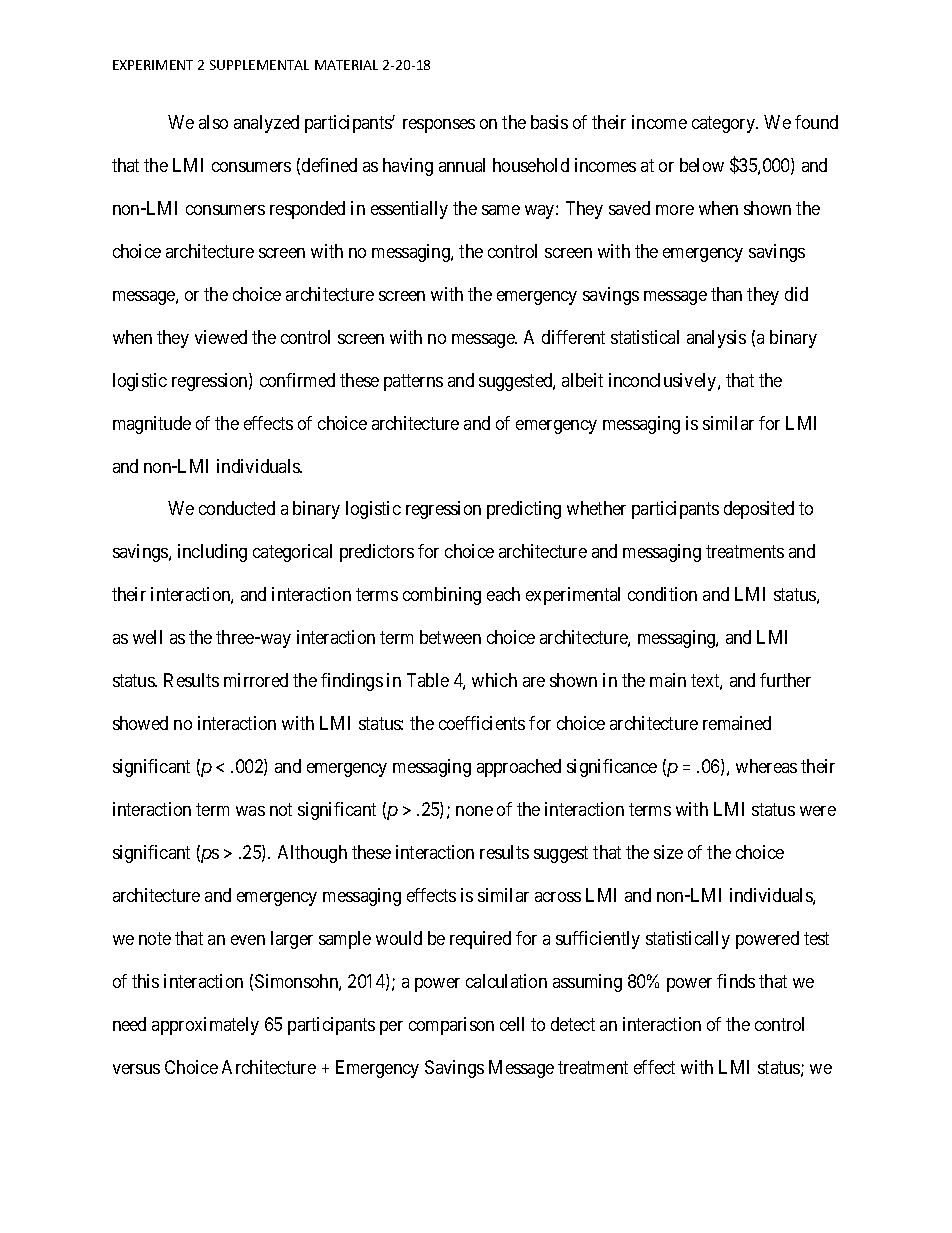 This screenshot has width=952, height=1233. I want to click on none, so click(474, 811).
